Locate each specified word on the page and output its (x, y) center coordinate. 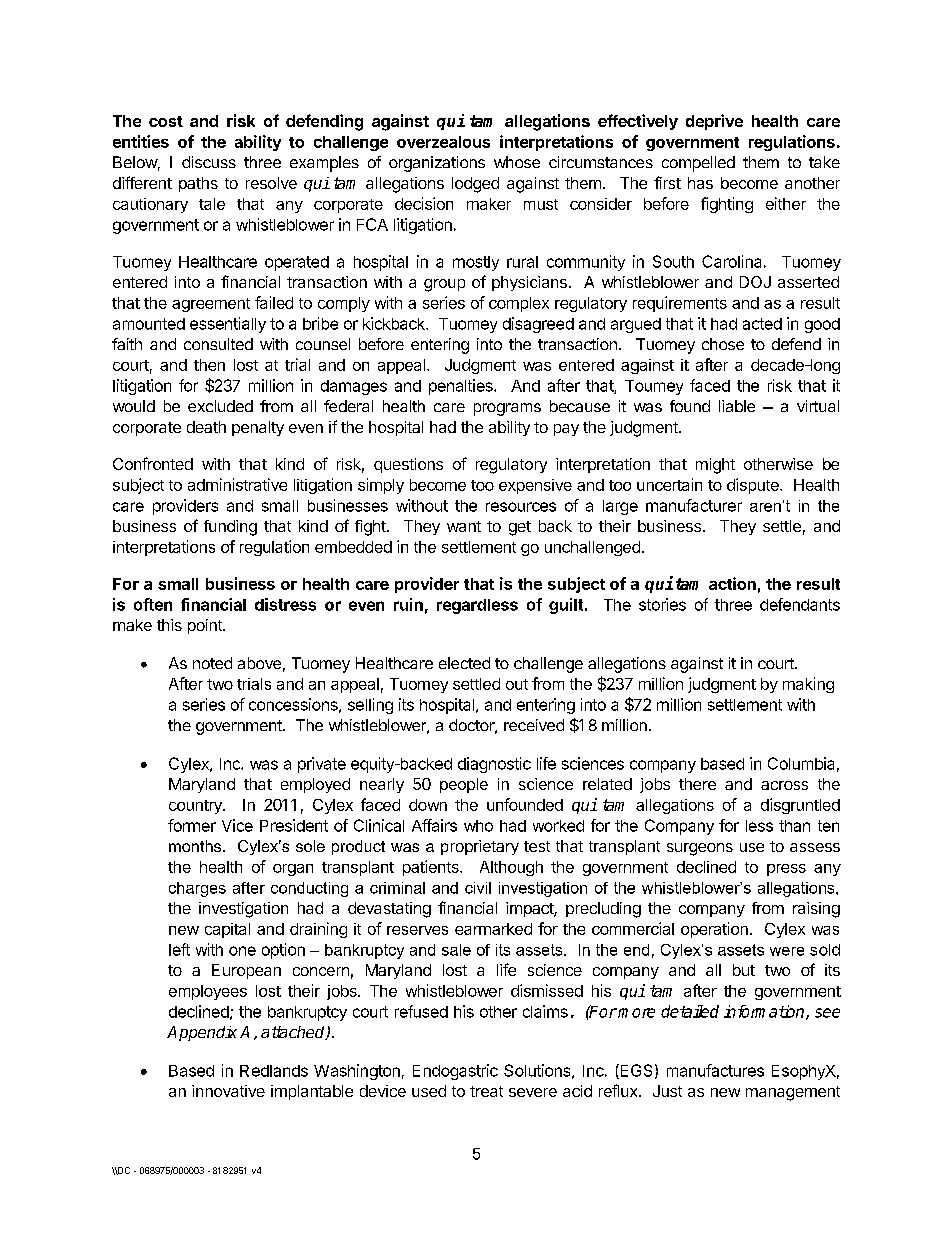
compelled (698, 164)
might (715, 466)
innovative (228, 1091)
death (206, 427)
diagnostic (494, 765)
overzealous (443, 142)
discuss (209, 162)
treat (486, 1091)
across (784, 785)
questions (408, 465)
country (196, 807)
